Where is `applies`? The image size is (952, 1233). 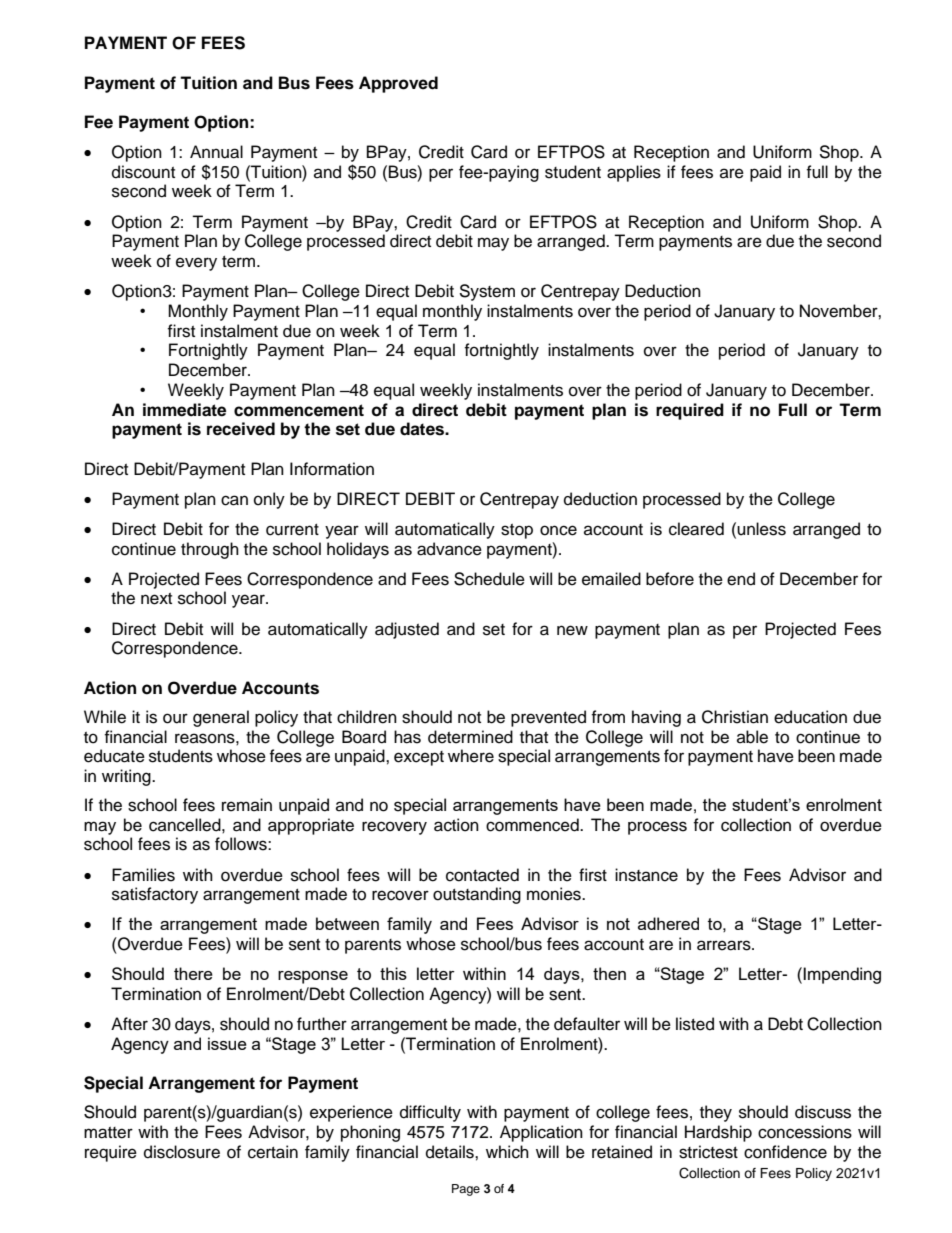 applies is located at coordinates (634, 173).
